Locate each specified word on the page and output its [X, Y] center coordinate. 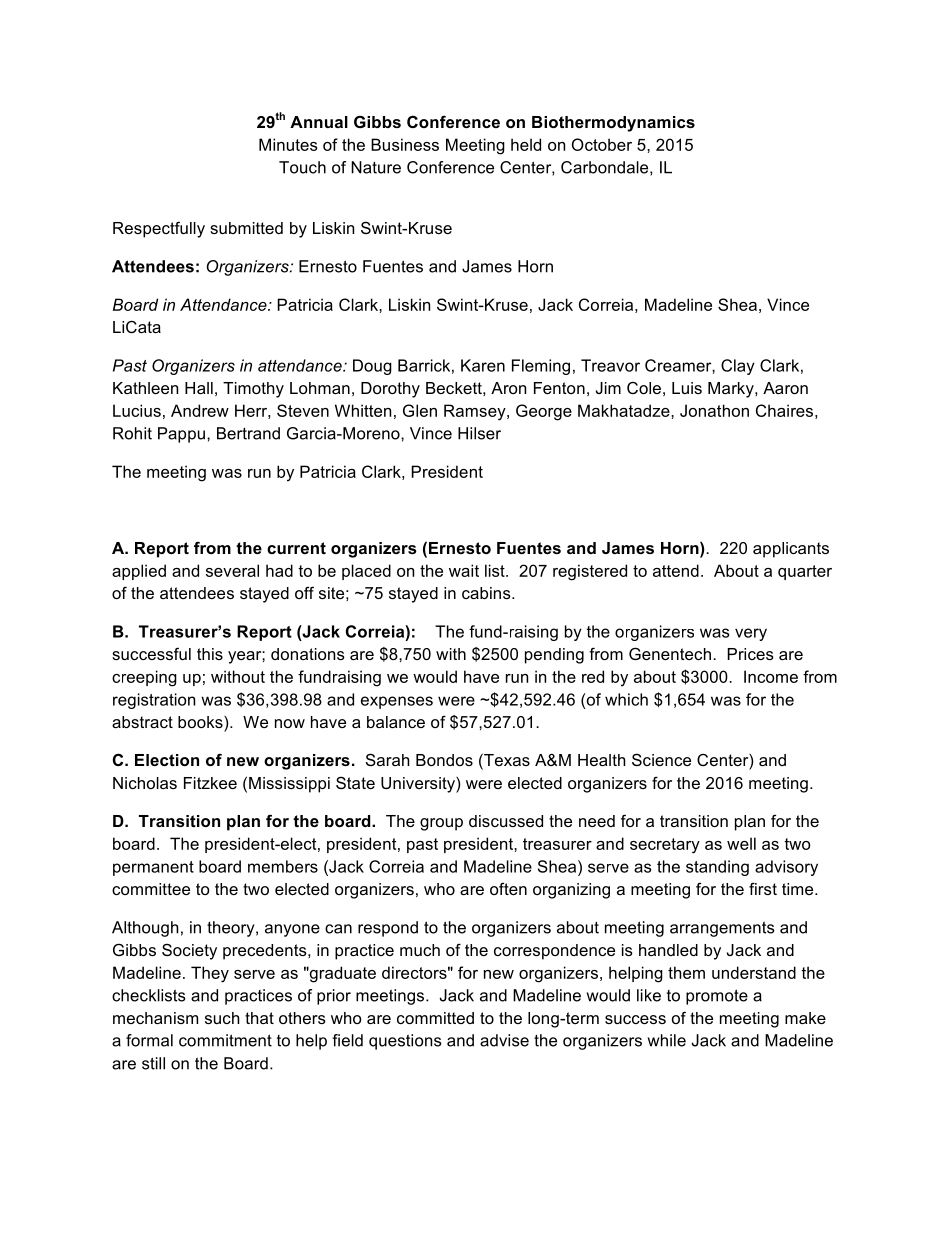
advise [504, 1040]
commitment [225, 1040]
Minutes [288, 144]
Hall [199, 388]
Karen [483, 365]
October [602, 144]
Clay [738, 367]
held [526, 144]
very [751, 634]
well [741, 843]
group [441, 824]
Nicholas [145, 783]
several [232, 570]
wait [464, 570]
